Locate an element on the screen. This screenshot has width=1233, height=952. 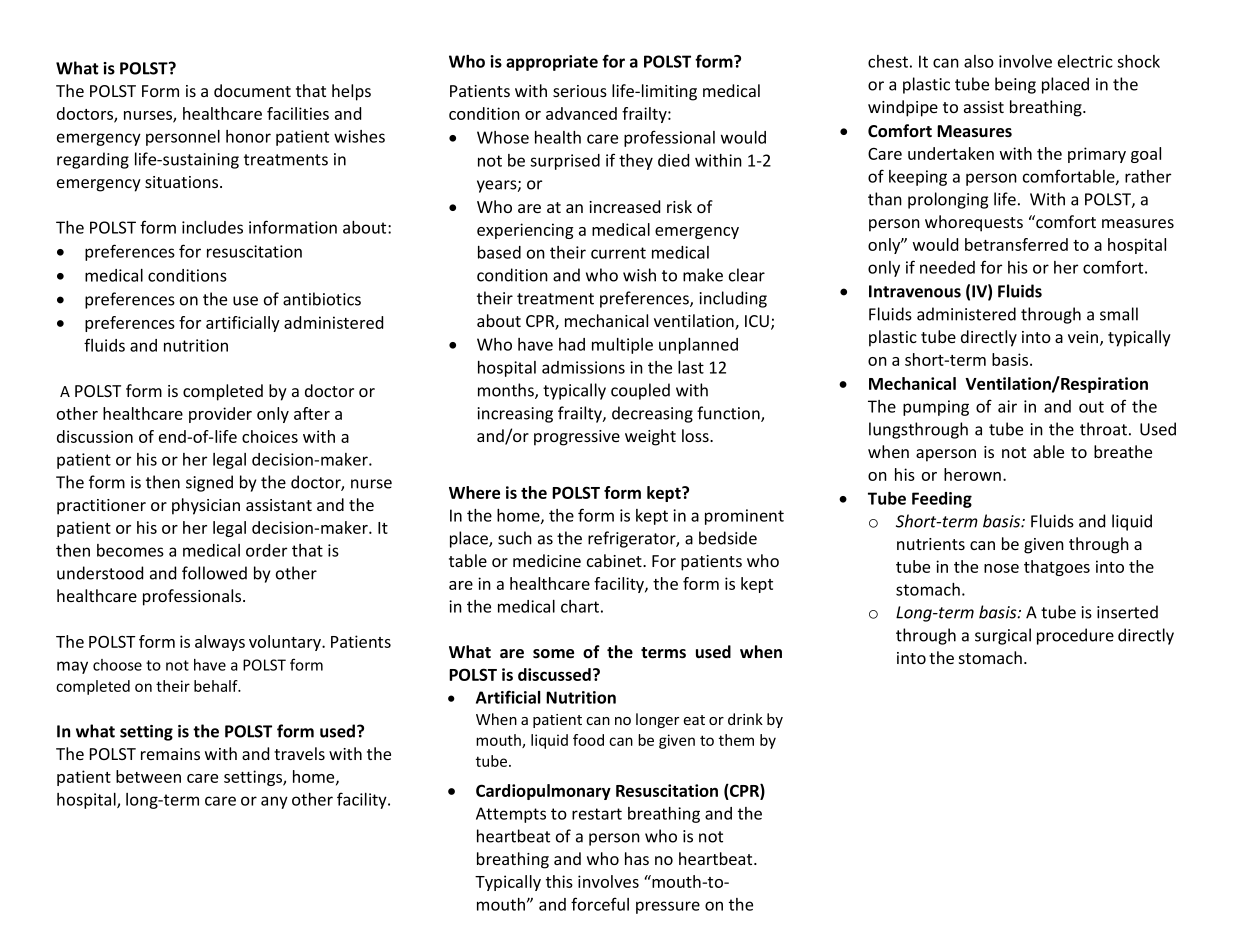
Feeding is located at coordinates (942, 500).
